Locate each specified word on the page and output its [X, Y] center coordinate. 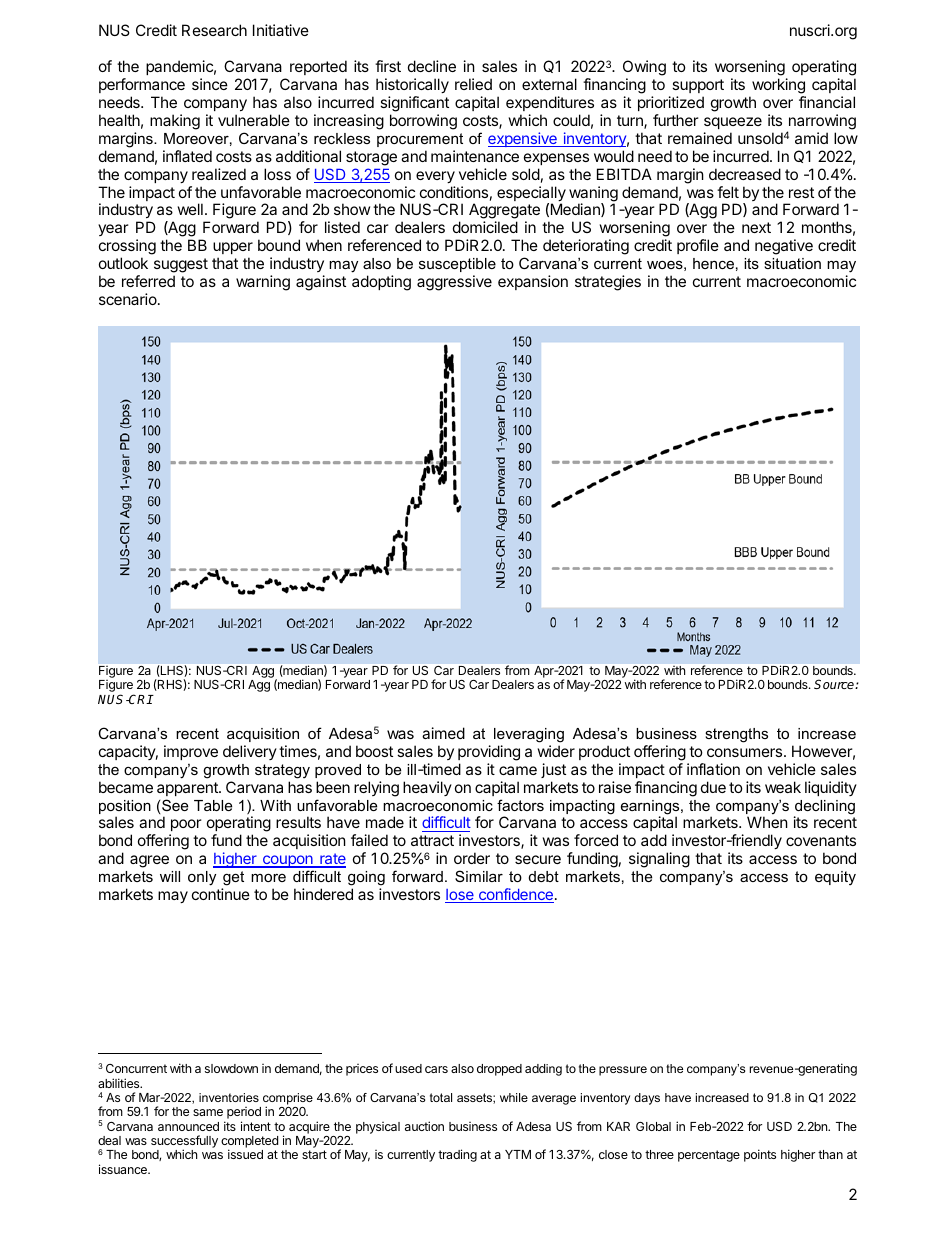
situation [792, 263]
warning [263, 283]
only [202, 878]
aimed [443, 733]
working [778, 86]
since [210, 84]
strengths [736, 735]
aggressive [454, 283]
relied [473, 84]
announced [188, 1126]
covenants [821, 840]
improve [191, 752]
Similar [479, 876]
